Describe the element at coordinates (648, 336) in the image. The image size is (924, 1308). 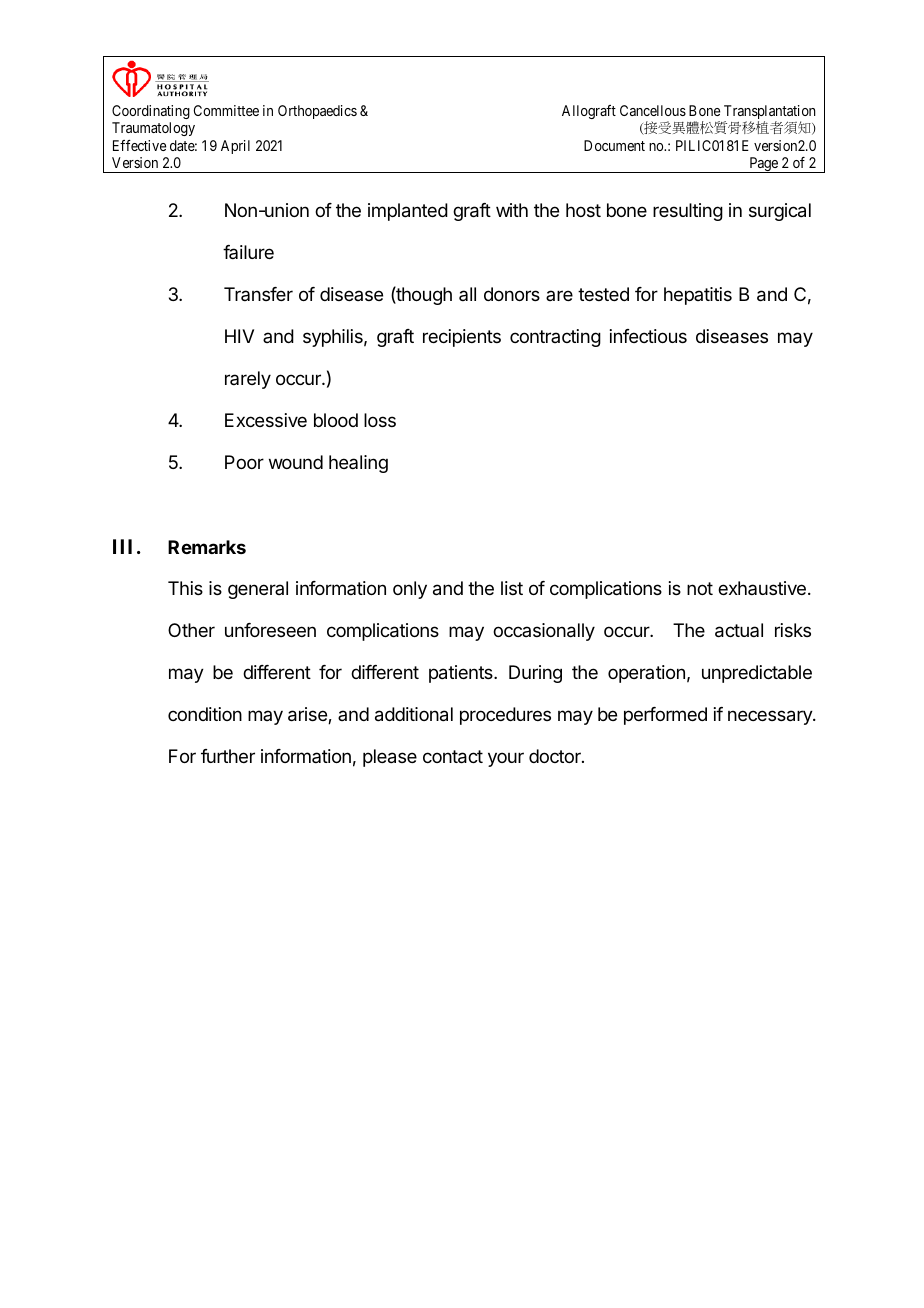
I see `infectious` at that location.
